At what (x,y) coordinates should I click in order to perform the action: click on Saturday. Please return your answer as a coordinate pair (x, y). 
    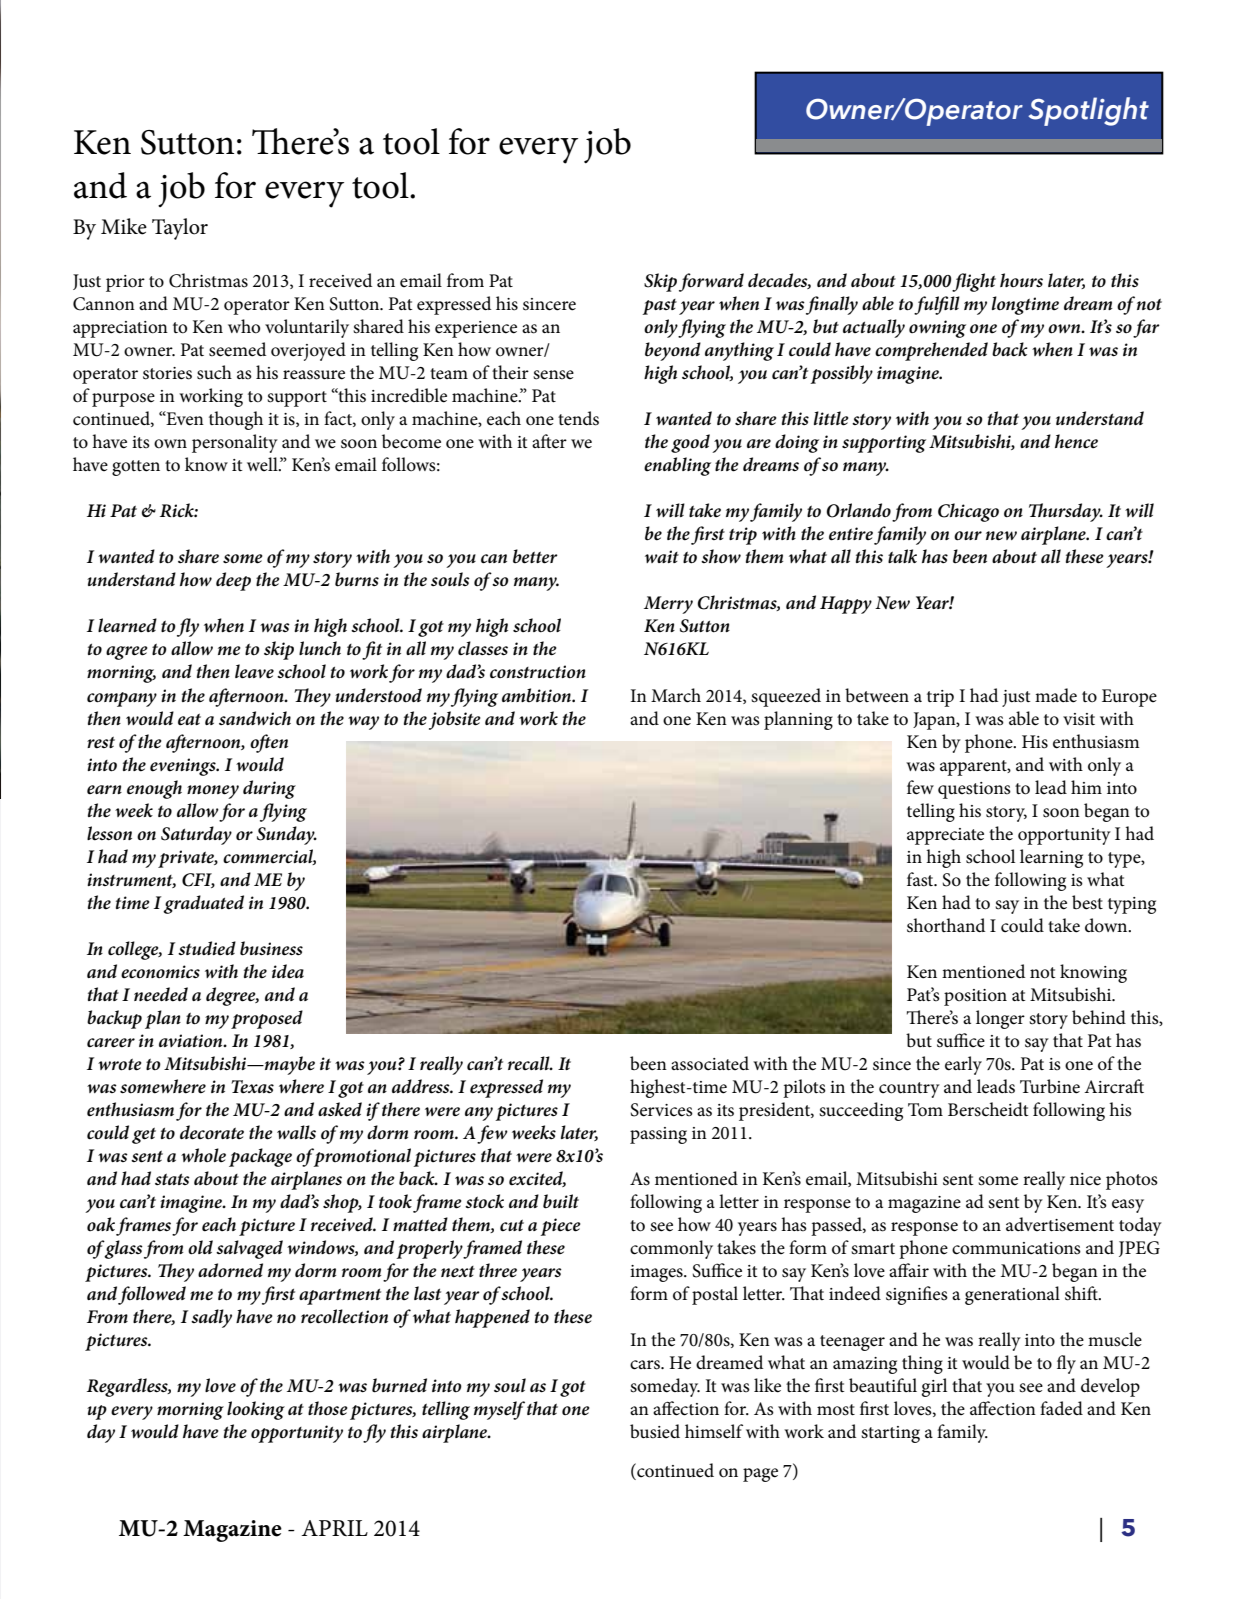
    Looking at the image, I should click on (196, 835).
